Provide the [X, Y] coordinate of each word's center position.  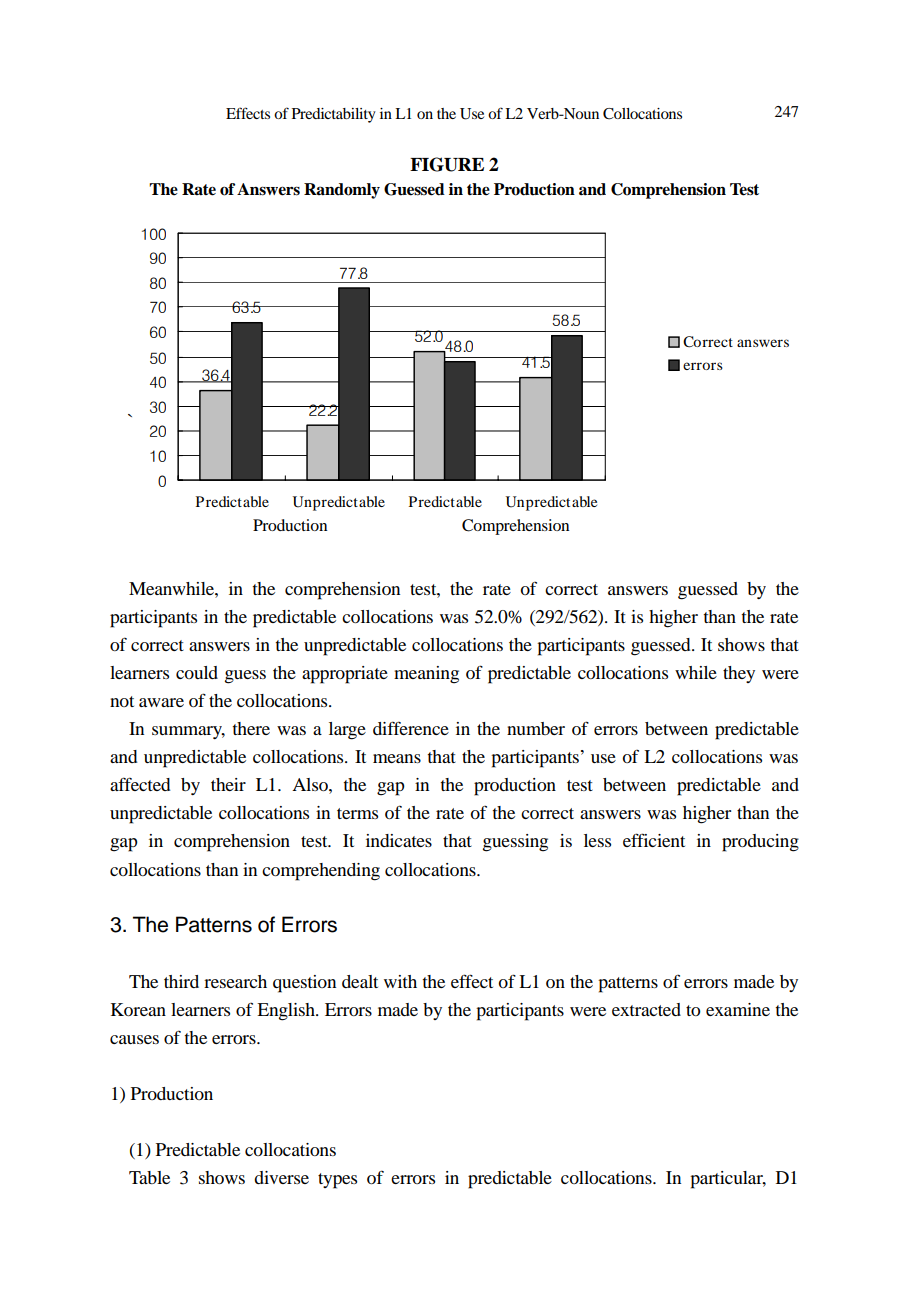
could [197, 672]
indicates [399, 840]
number [536, 728]
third [181, 981]
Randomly [342, 191]
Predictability [334, 115]
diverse [281, 1177]
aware [161, 702]
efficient [654, 840]
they [739, 674]
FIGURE [447, 164]
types [337, 1181]
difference [411, 728]
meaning [426, 675]
